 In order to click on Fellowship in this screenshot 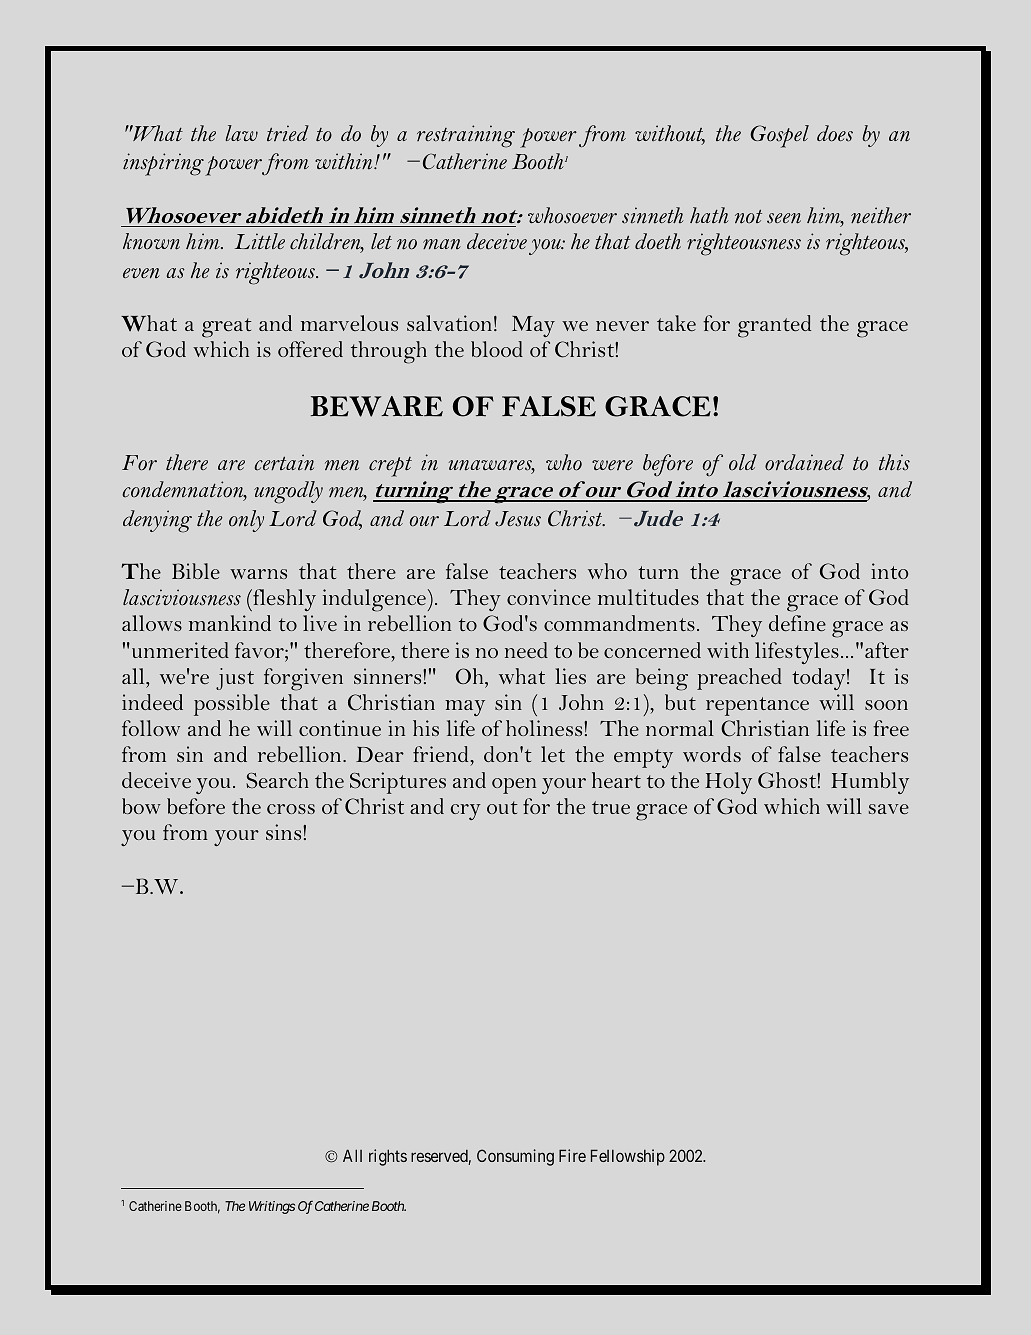, I will do `click(628, 1157)`.
